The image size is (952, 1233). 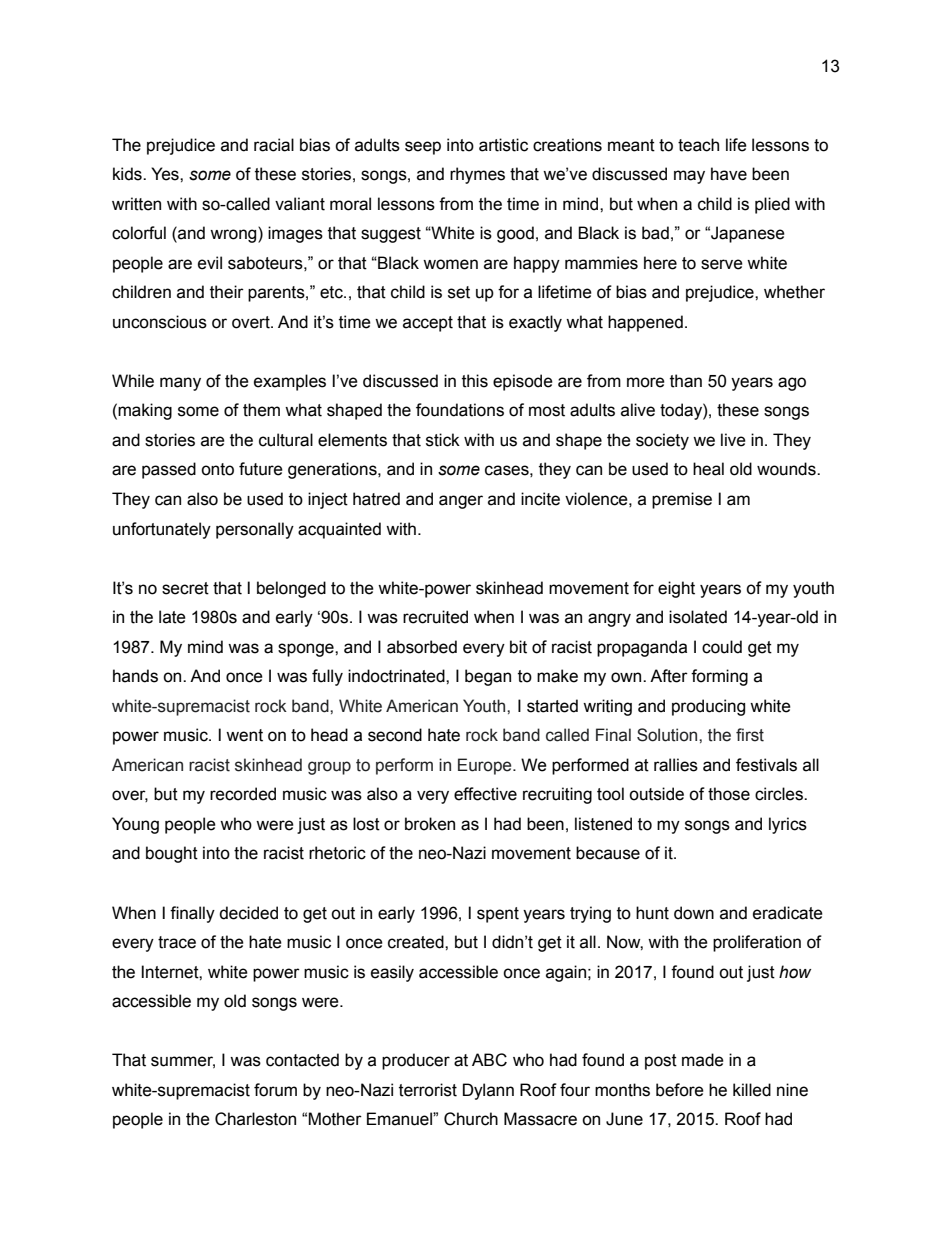 I want to click on Charleston, so click(x=255, y=1119).
